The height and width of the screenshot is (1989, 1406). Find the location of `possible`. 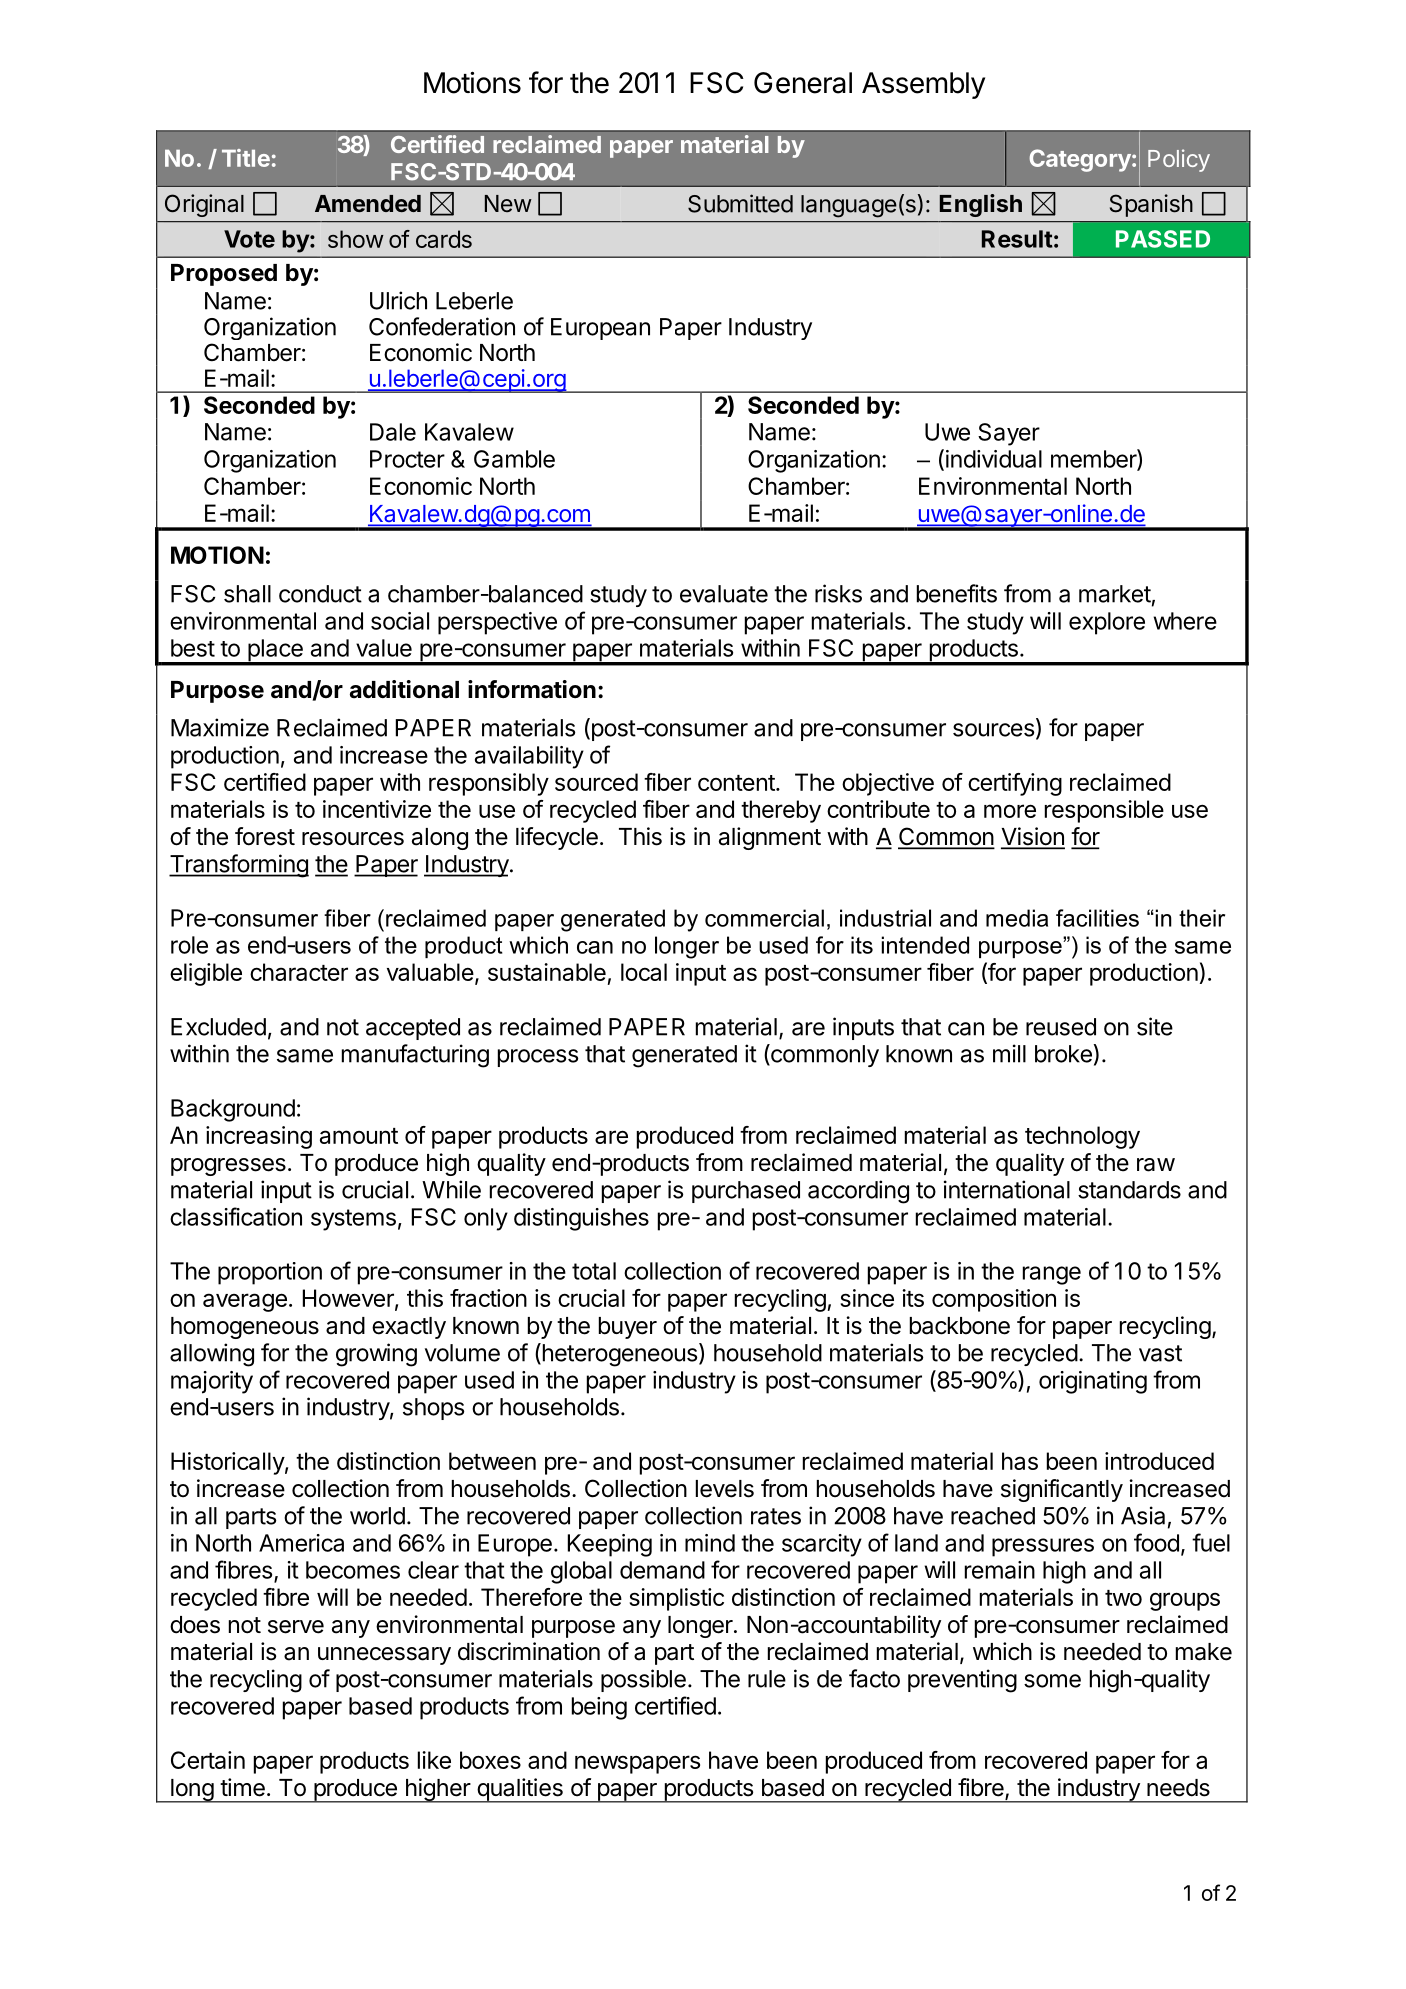

possible is located at coordinates (643, 1680).
